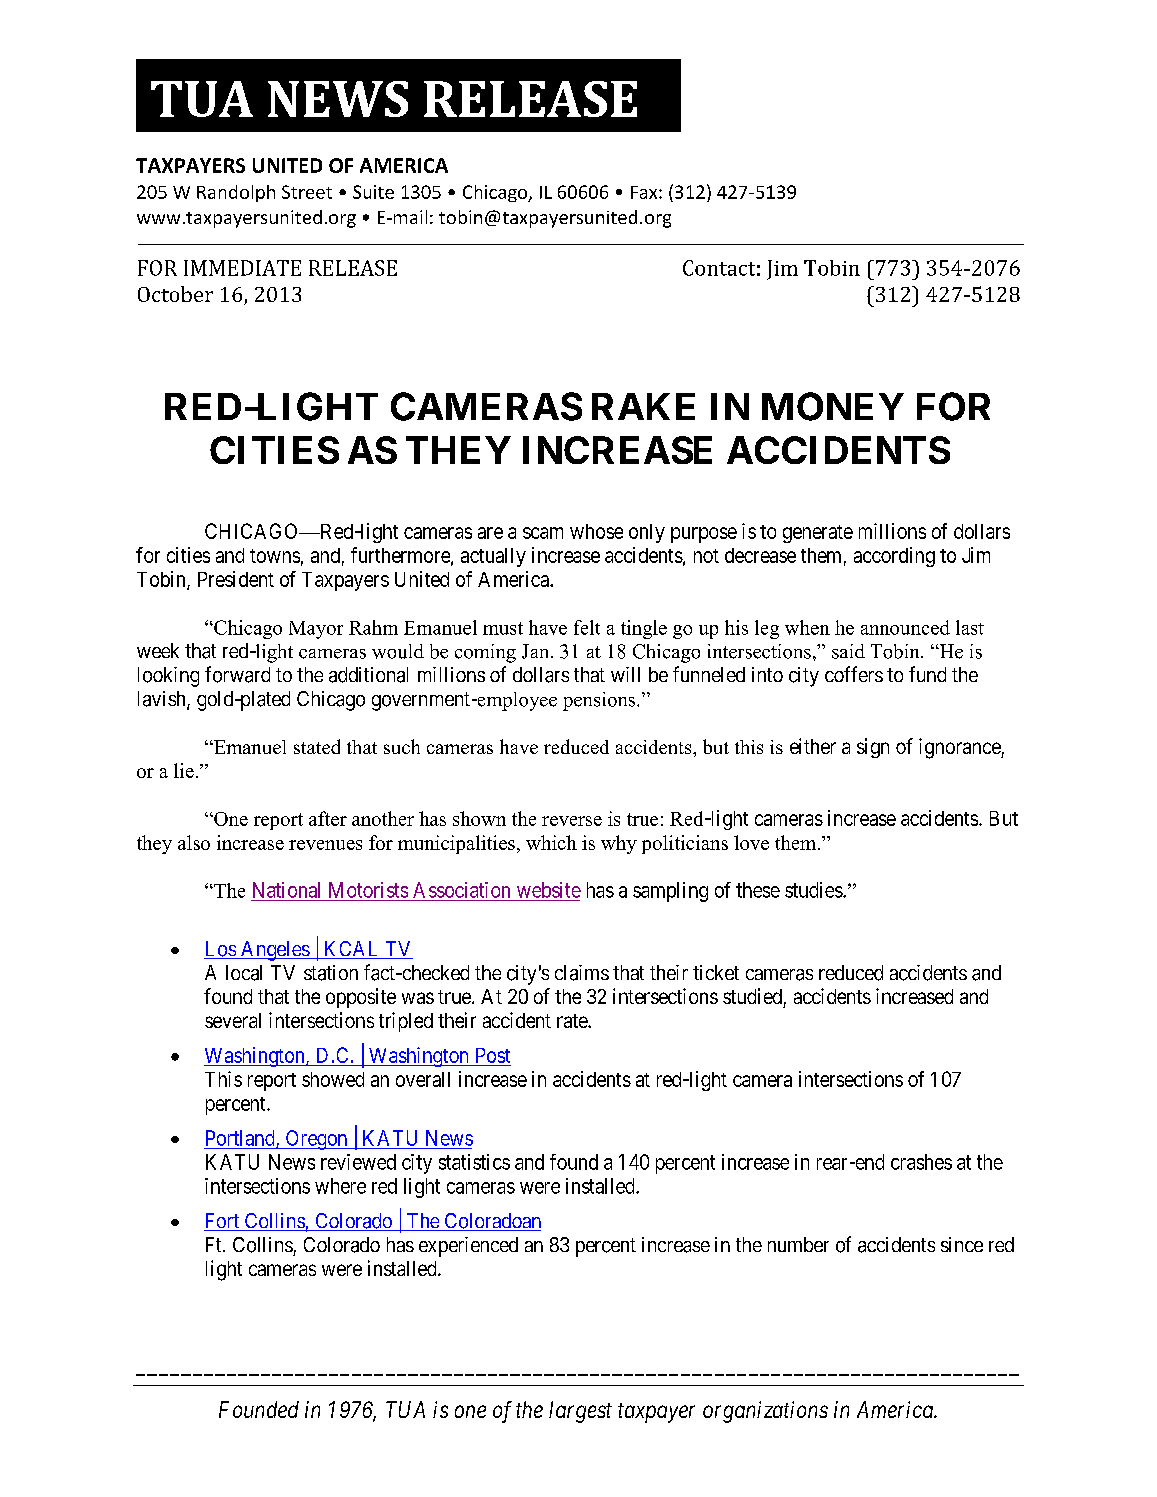  Describe the element at coordinates (543, 533) in the screenshot. I see `scam` at that location.
